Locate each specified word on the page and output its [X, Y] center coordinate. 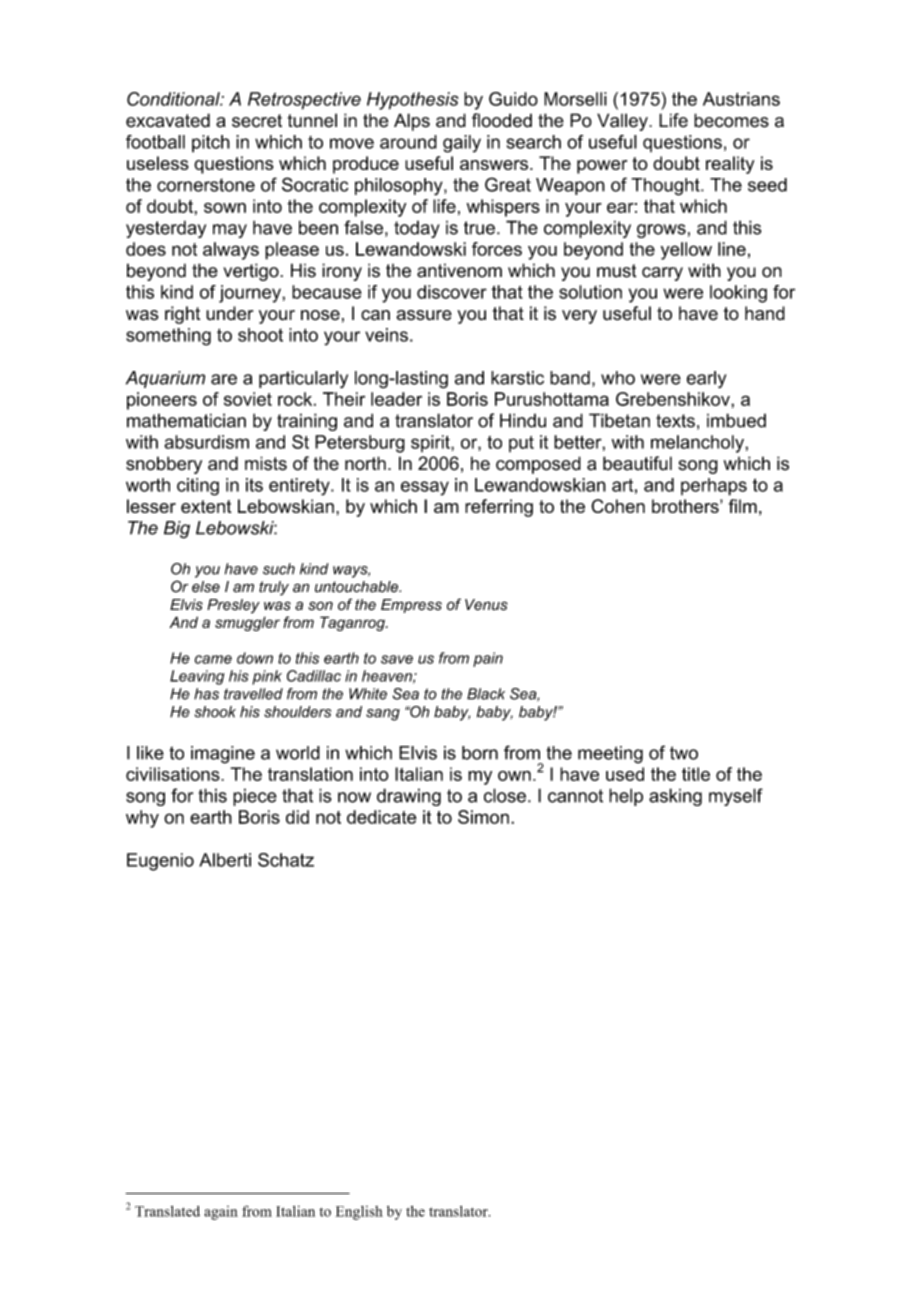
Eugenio [160, 862]
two [684, 753]
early [706, 380]
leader [396, 399]
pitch [211, 144]
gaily [462, 144]
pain [488, 659]
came [213, 659]
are [224, 379]
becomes [731, 120]
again [221, 1213]
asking [675, 797]
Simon [483, 817]
